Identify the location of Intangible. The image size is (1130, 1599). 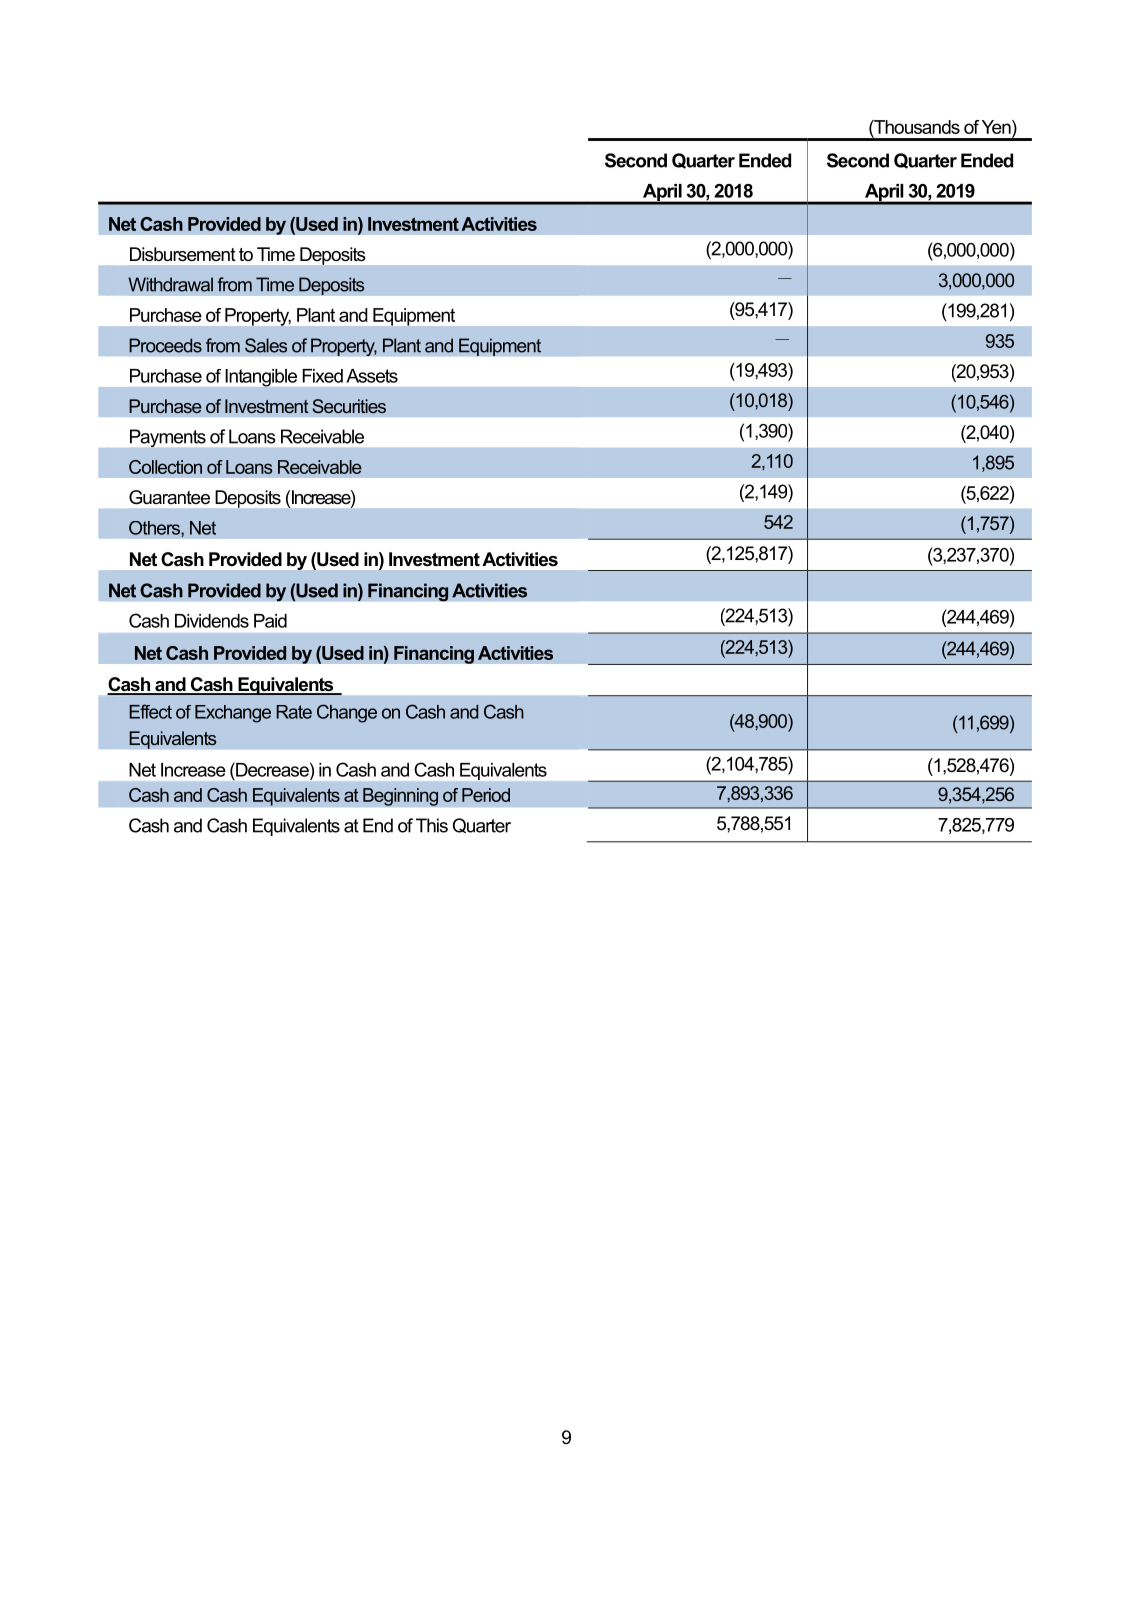
(261, 378).
